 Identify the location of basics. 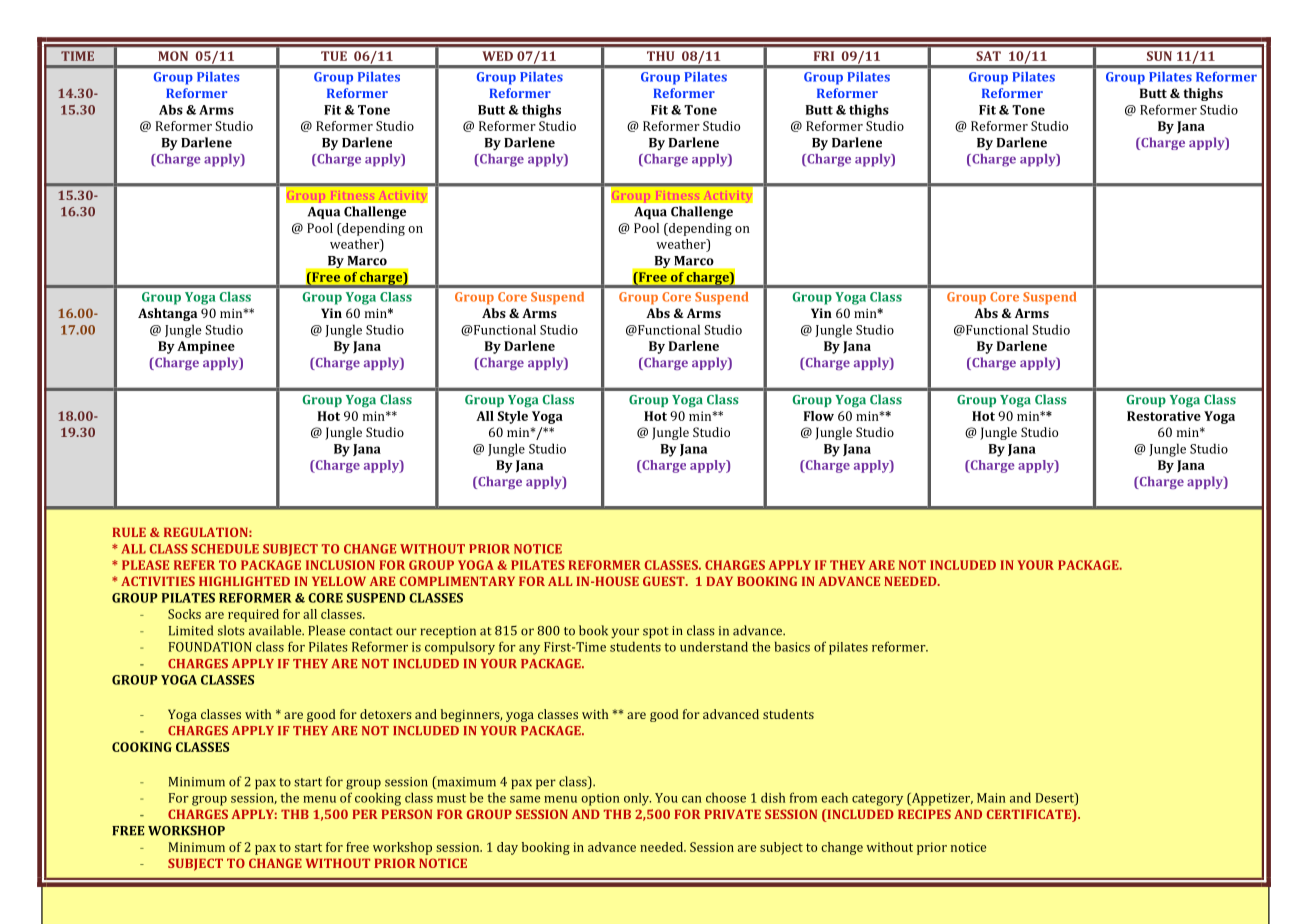
(792, 646).
